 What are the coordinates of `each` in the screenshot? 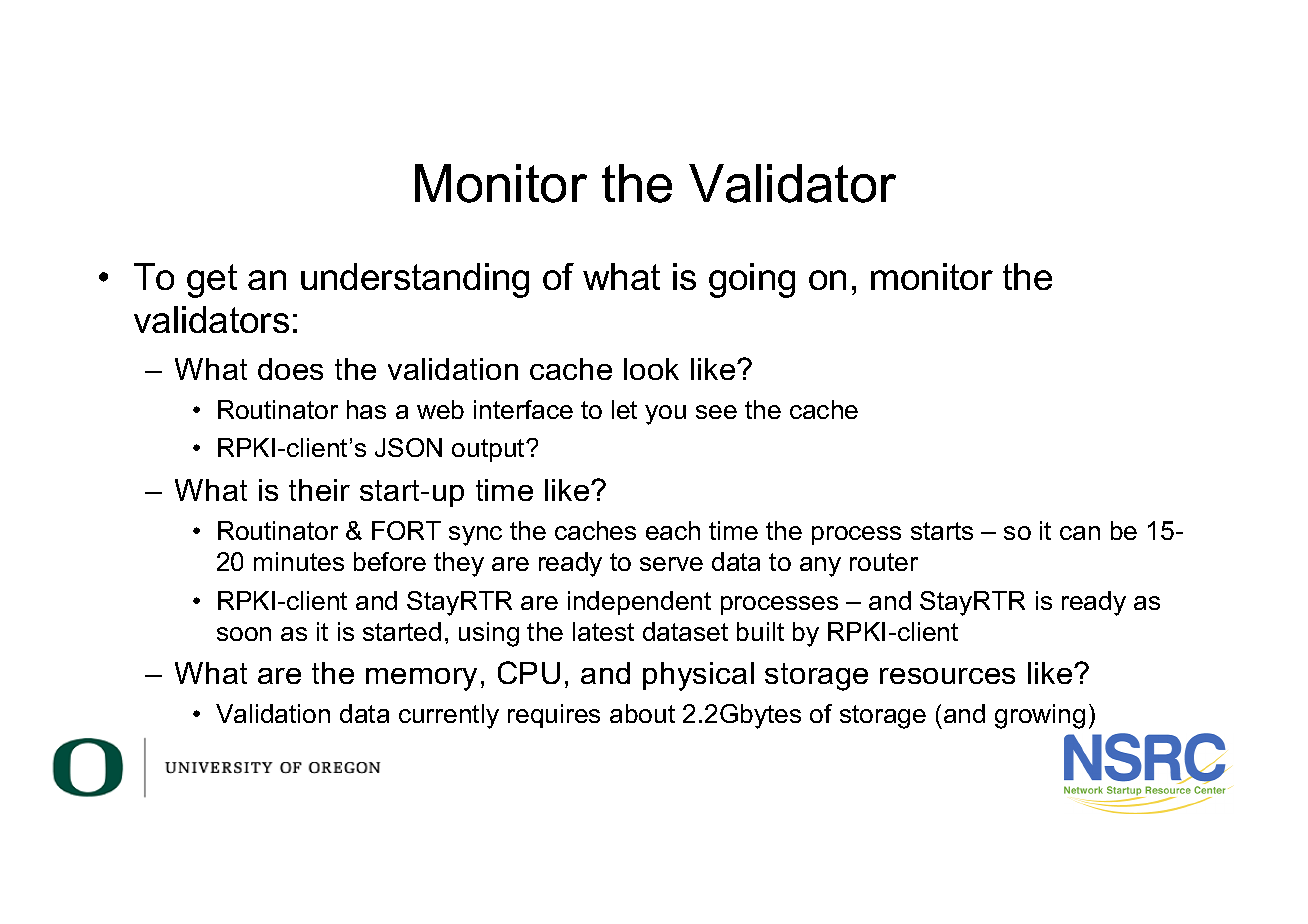 It's located at (673, 530).
